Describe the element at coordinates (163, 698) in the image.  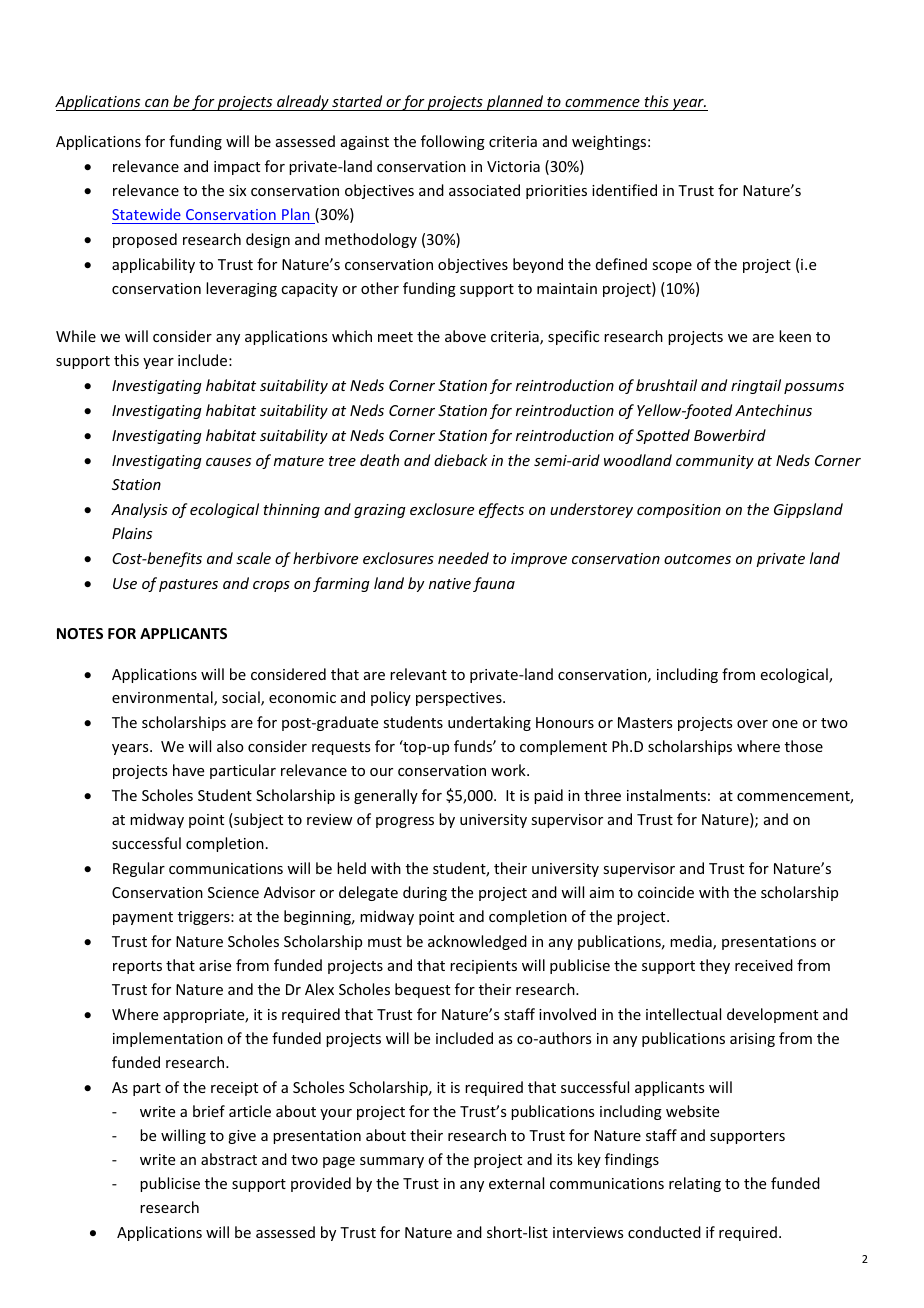
I see `environmental` at that location.
